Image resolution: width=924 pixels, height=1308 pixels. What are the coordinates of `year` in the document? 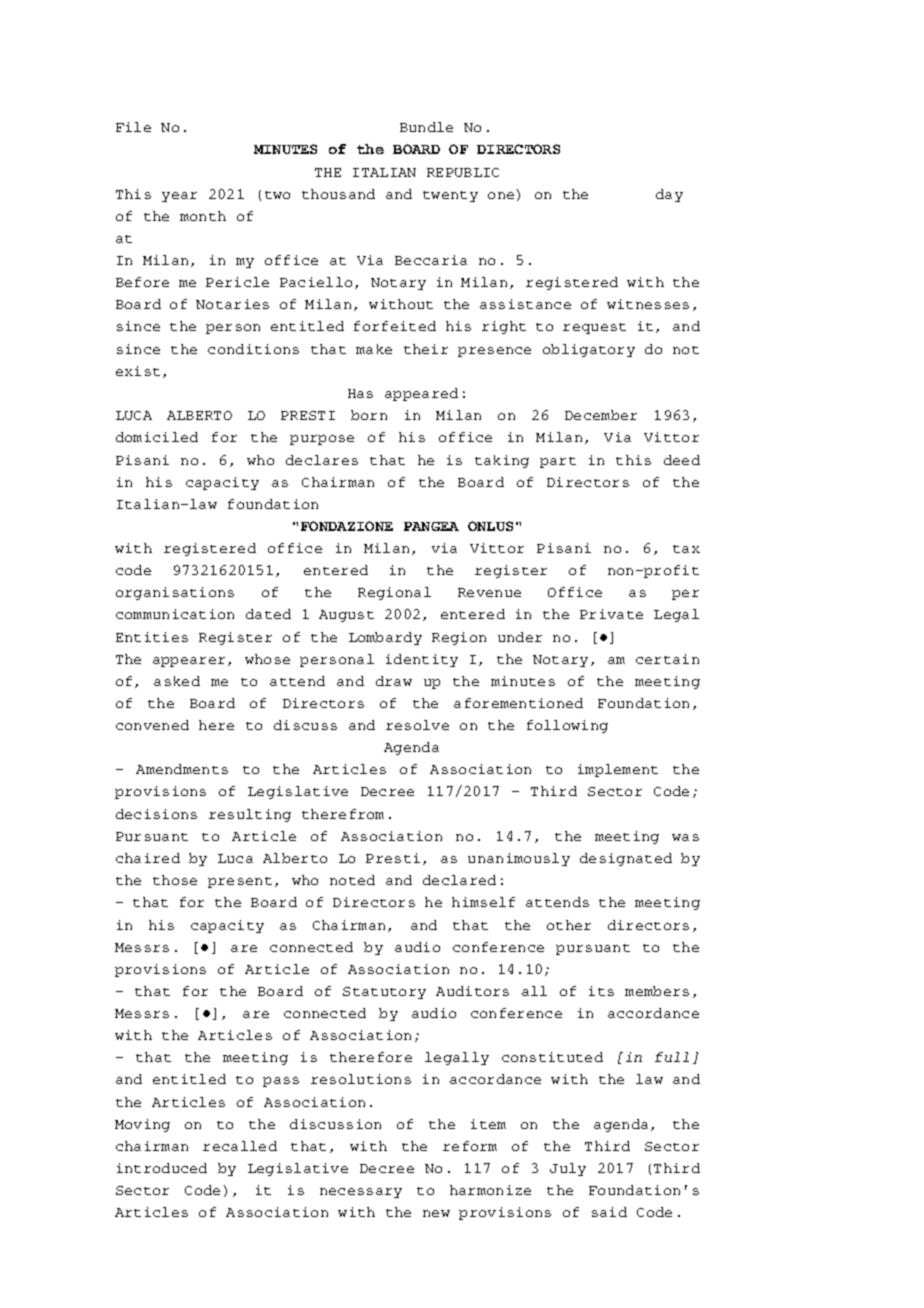 It's located at (179, 197).
